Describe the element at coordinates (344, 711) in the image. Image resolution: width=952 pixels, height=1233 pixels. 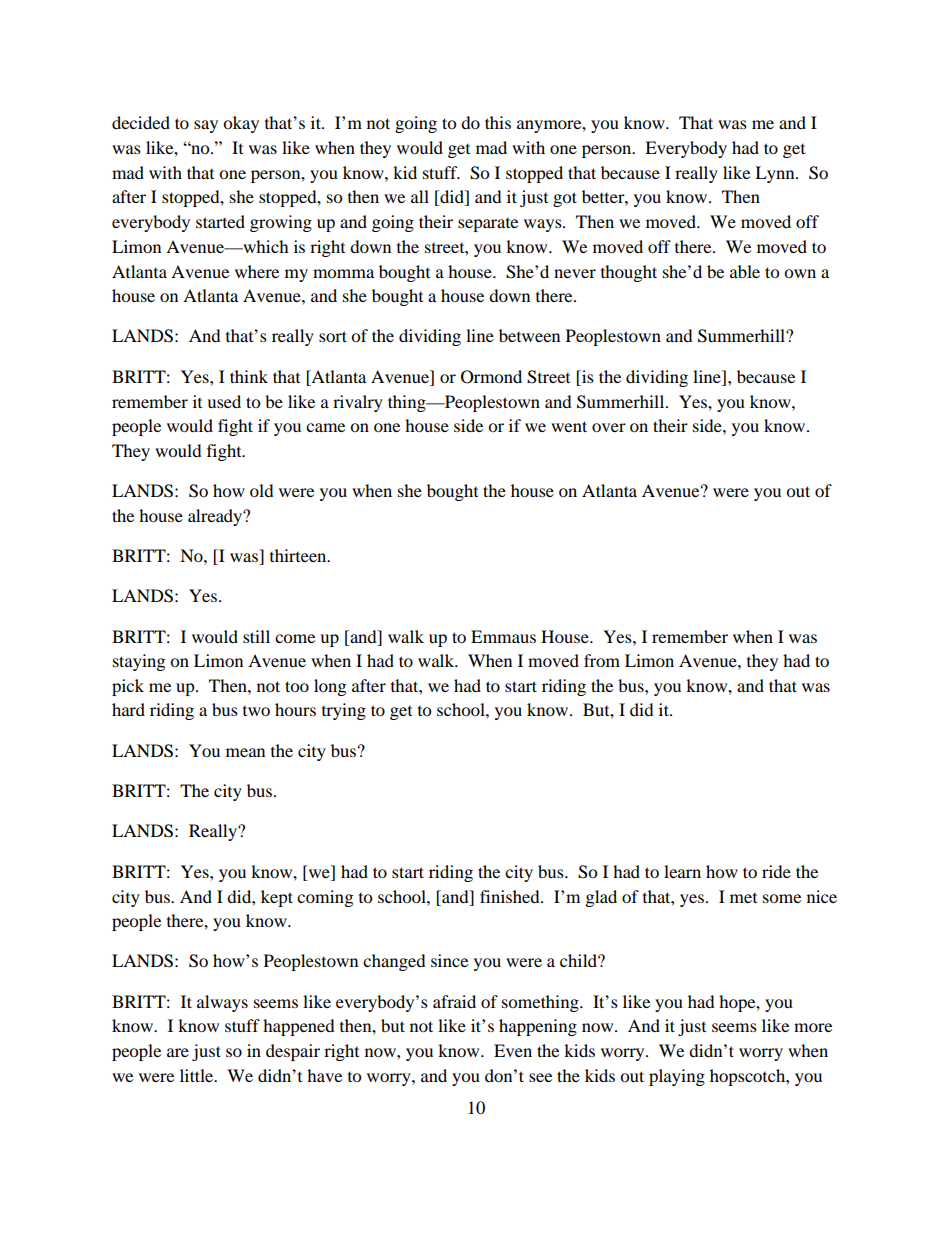
I see `trying` at that location.
